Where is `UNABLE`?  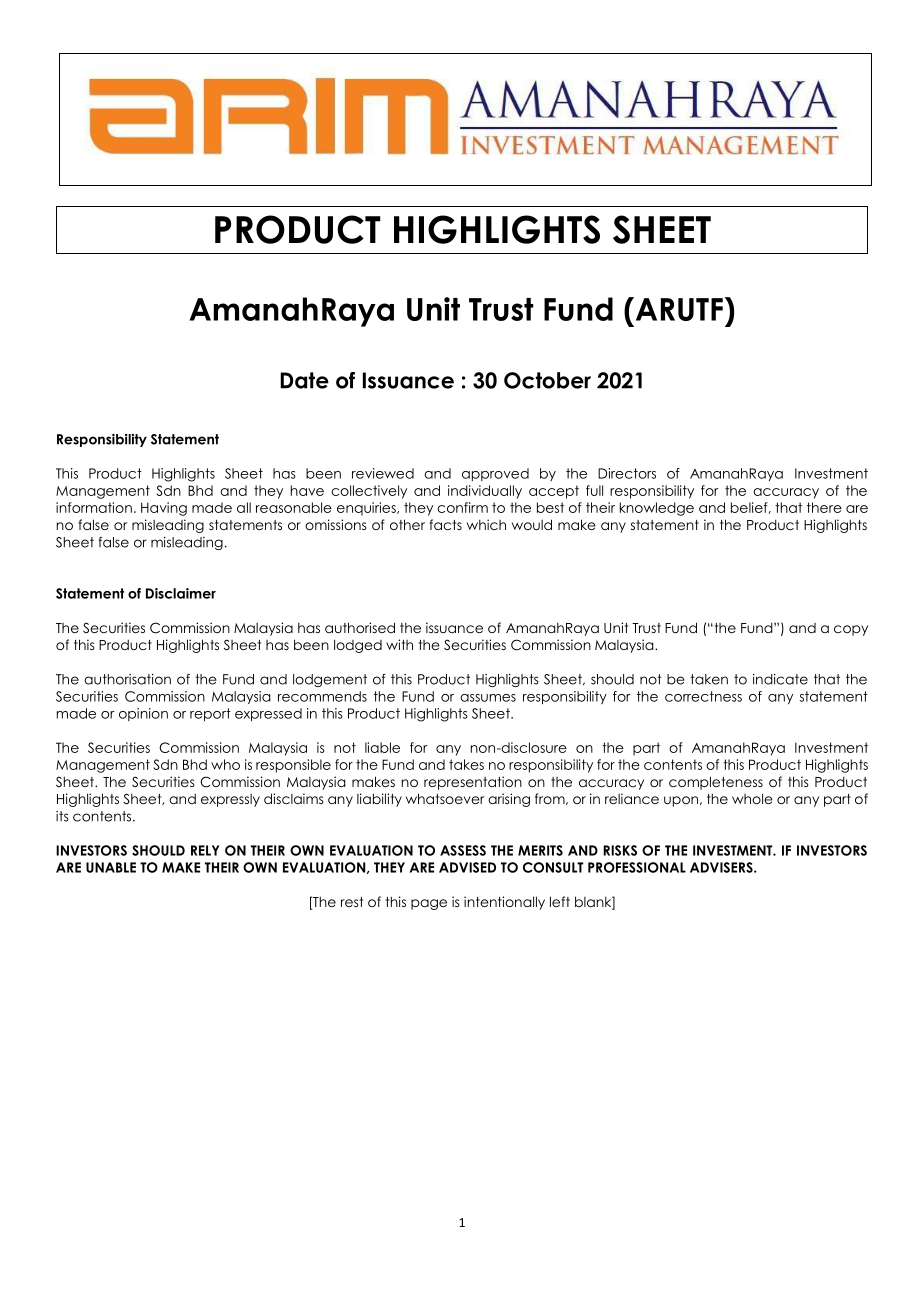
UNABLE is located at coordinates (111, 867).
